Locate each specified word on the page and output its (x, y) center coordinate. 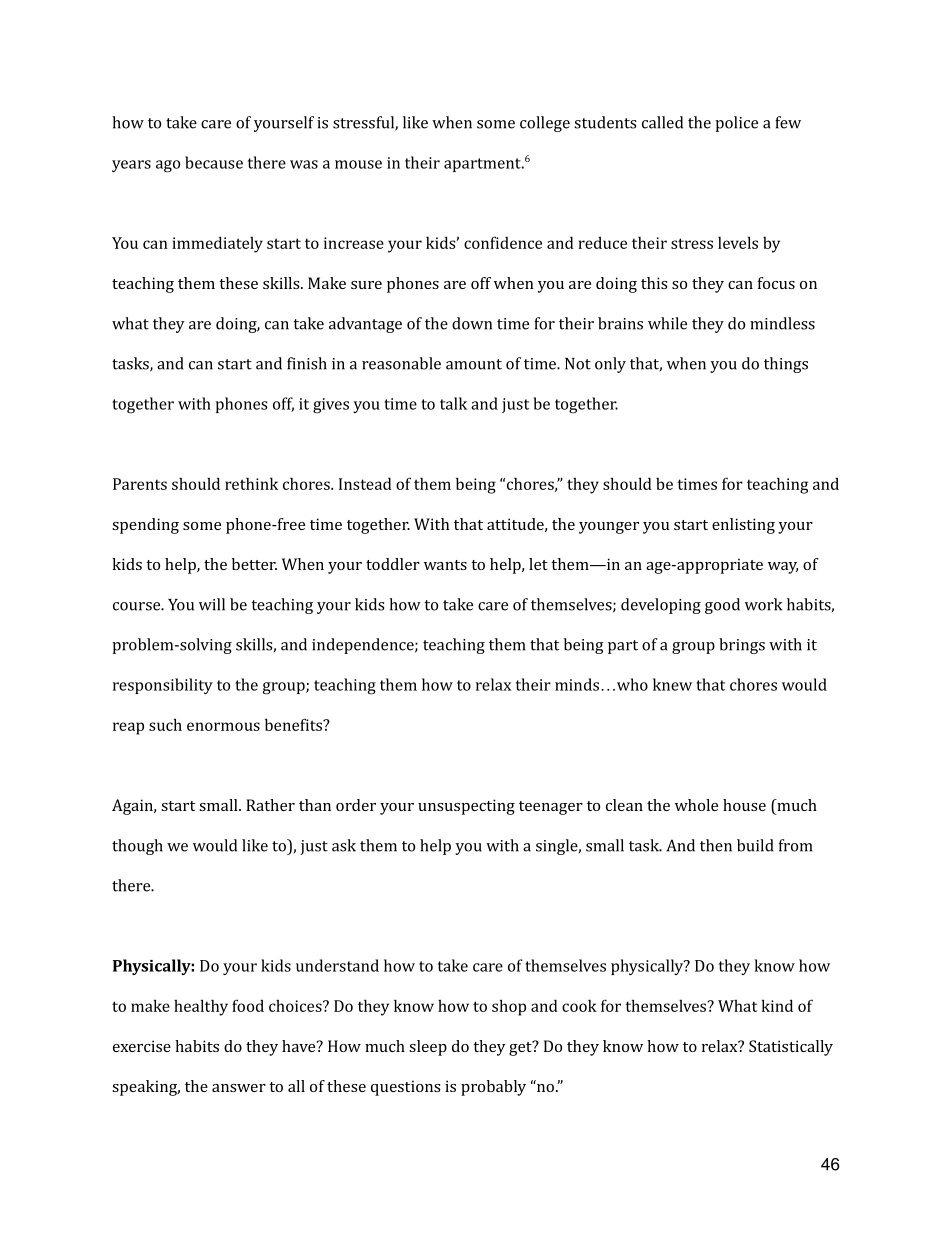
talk (453, 403)
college (545, 124)
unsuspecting (466, 807)
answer (239, 1088)
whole (696, 805)
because (214, 162)
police (736, 124)
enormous (223, 726)
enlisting (743, 526)
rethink (251, 483)
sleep (428, 1048)
